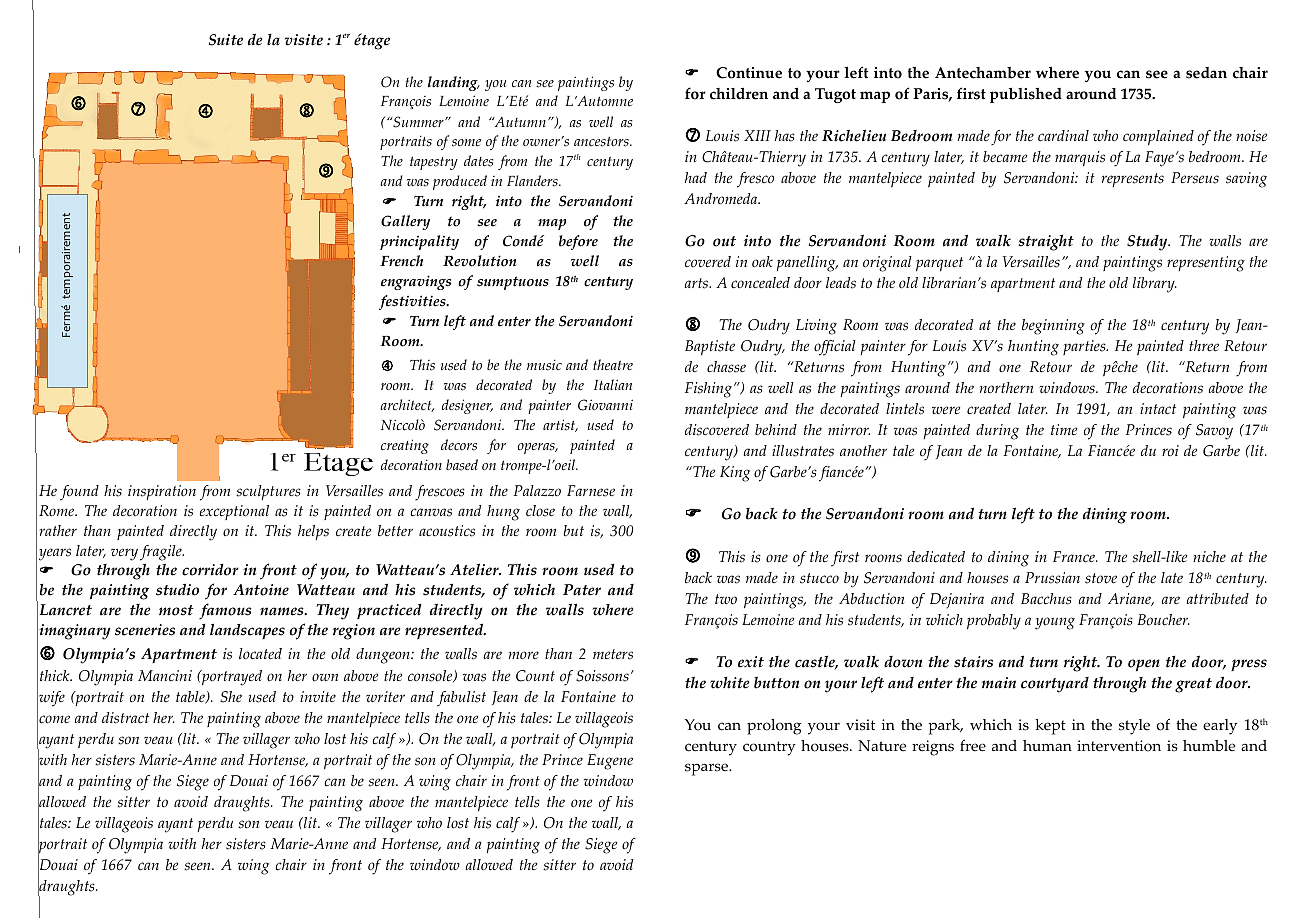 The width and height of the screenshot is (1308, 924). I want to click on distract, so click(125, 718).
